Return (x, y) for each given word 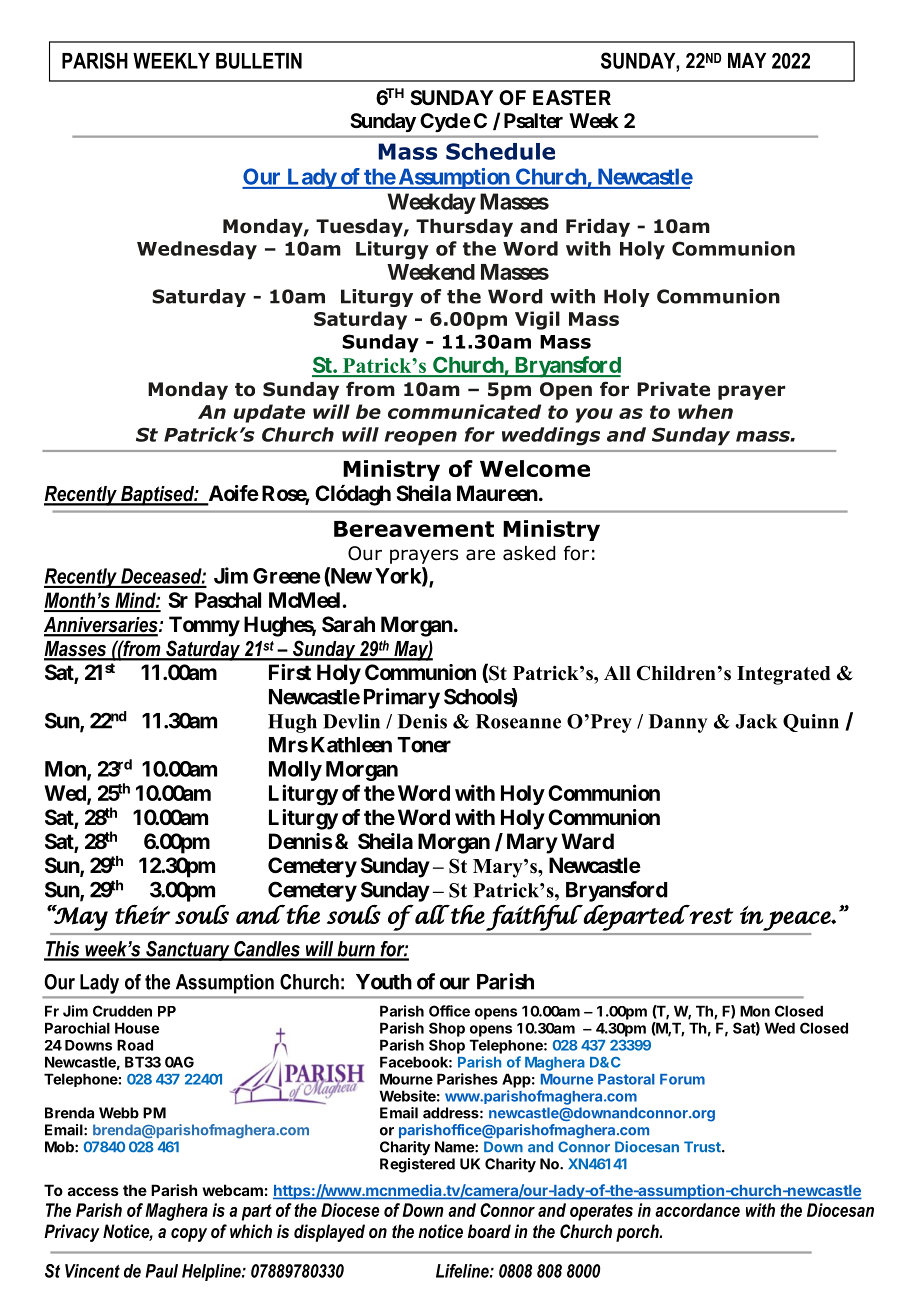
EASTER (572, 97)
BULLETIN (259, 61)
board (489, 1231)
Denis (422, 721)
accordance (697, 1210)
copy (189, 1235)
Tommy (204, 626)
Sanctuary (188, 951)
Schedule (500, 151)
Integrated (784, 675)
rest (711, 915)
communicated (464, 411)
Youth (384, 982)
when (705, 411)
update (269, 413)
